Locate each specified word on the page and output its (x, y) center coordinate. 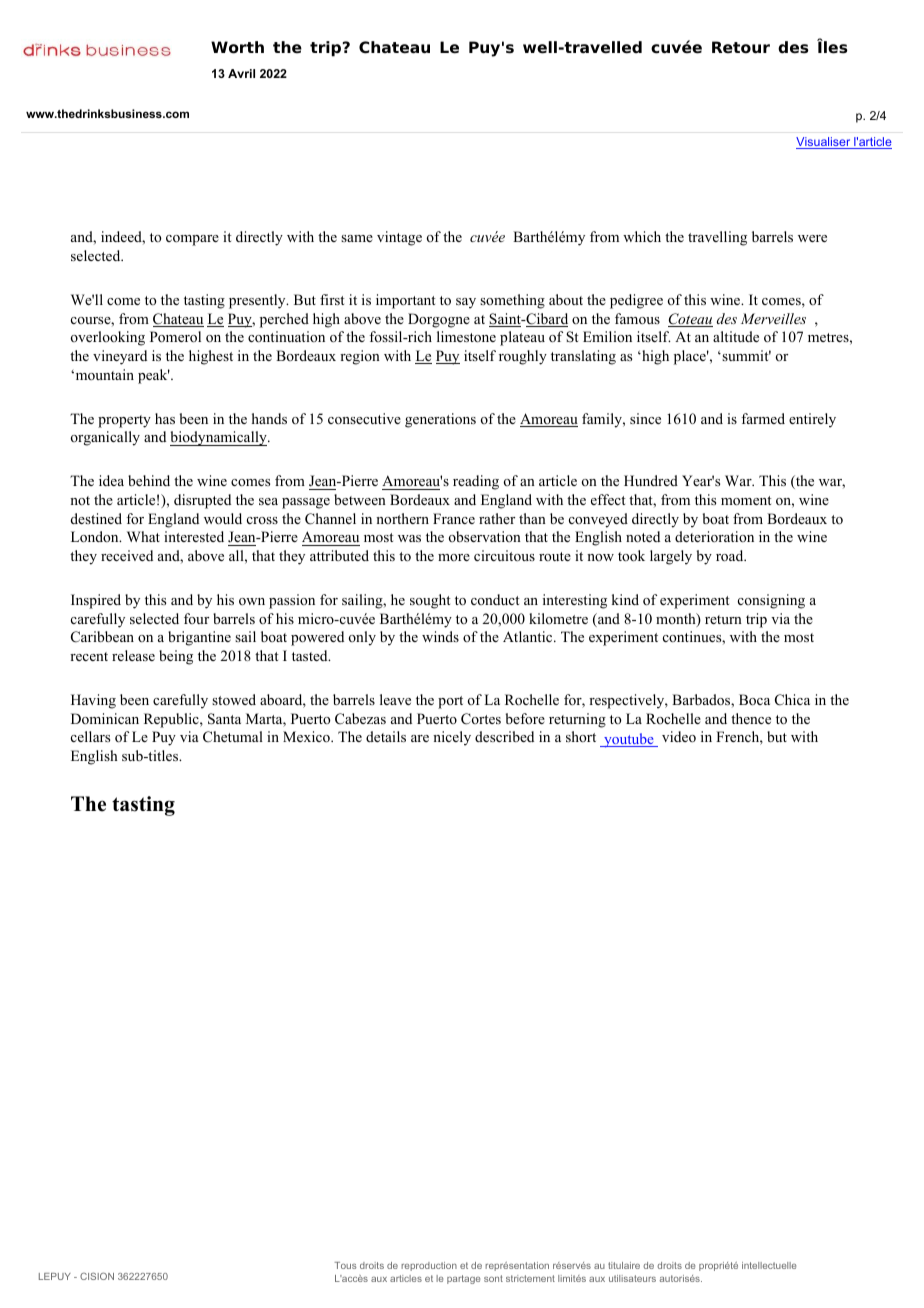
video (679, 736)
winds (440, 636)
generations (440, 420)
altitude (736, 336)
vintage (399, 238)
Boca (754, 700)
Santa (224, 719)
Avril (241, 73)
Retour (741, 47)
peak (154, 376)
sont (493, 1278)
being (176, 657)
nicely (452, 738)
